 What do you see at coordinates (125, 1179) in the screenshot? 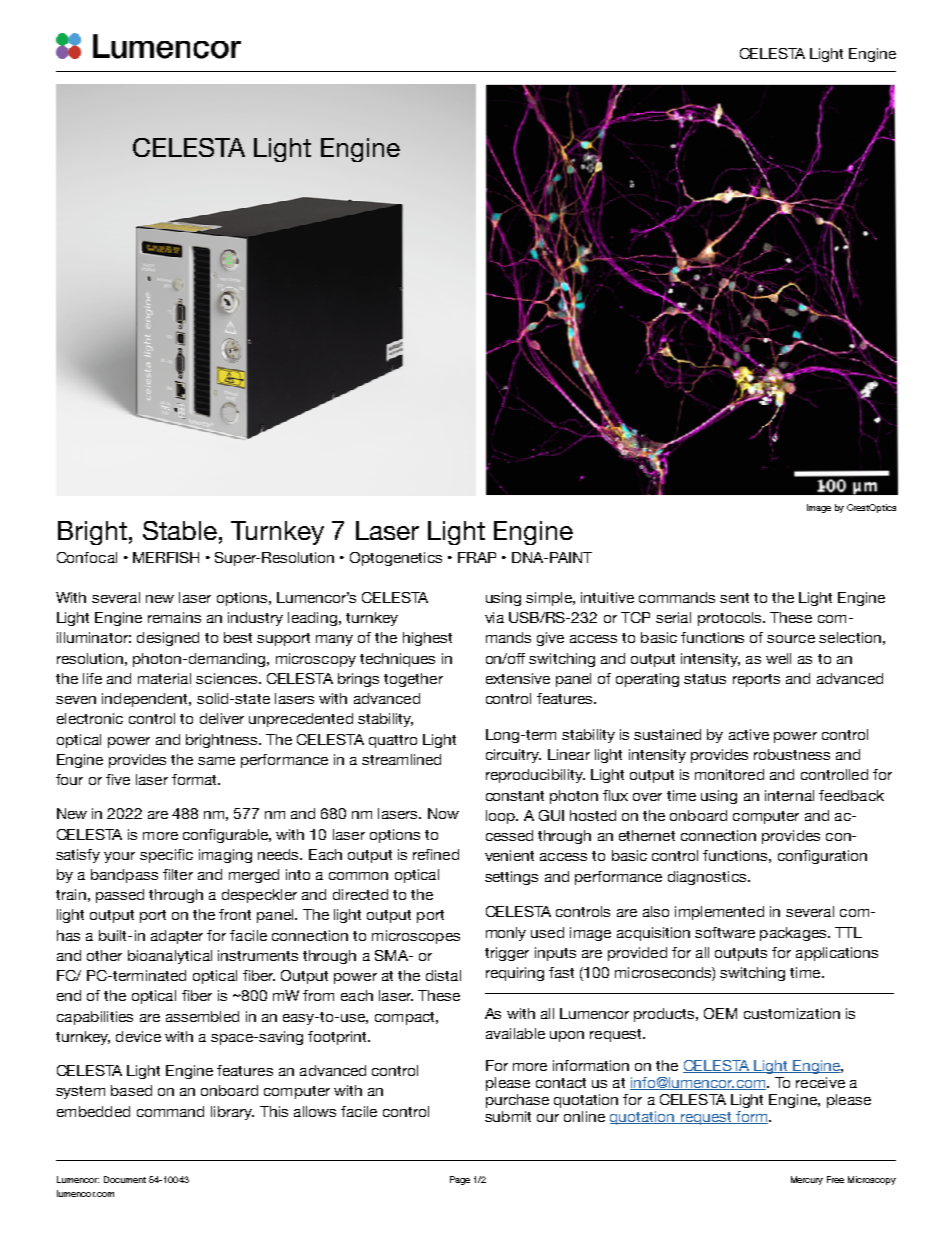
I see `Document` at bounding box center [125, 1179].
